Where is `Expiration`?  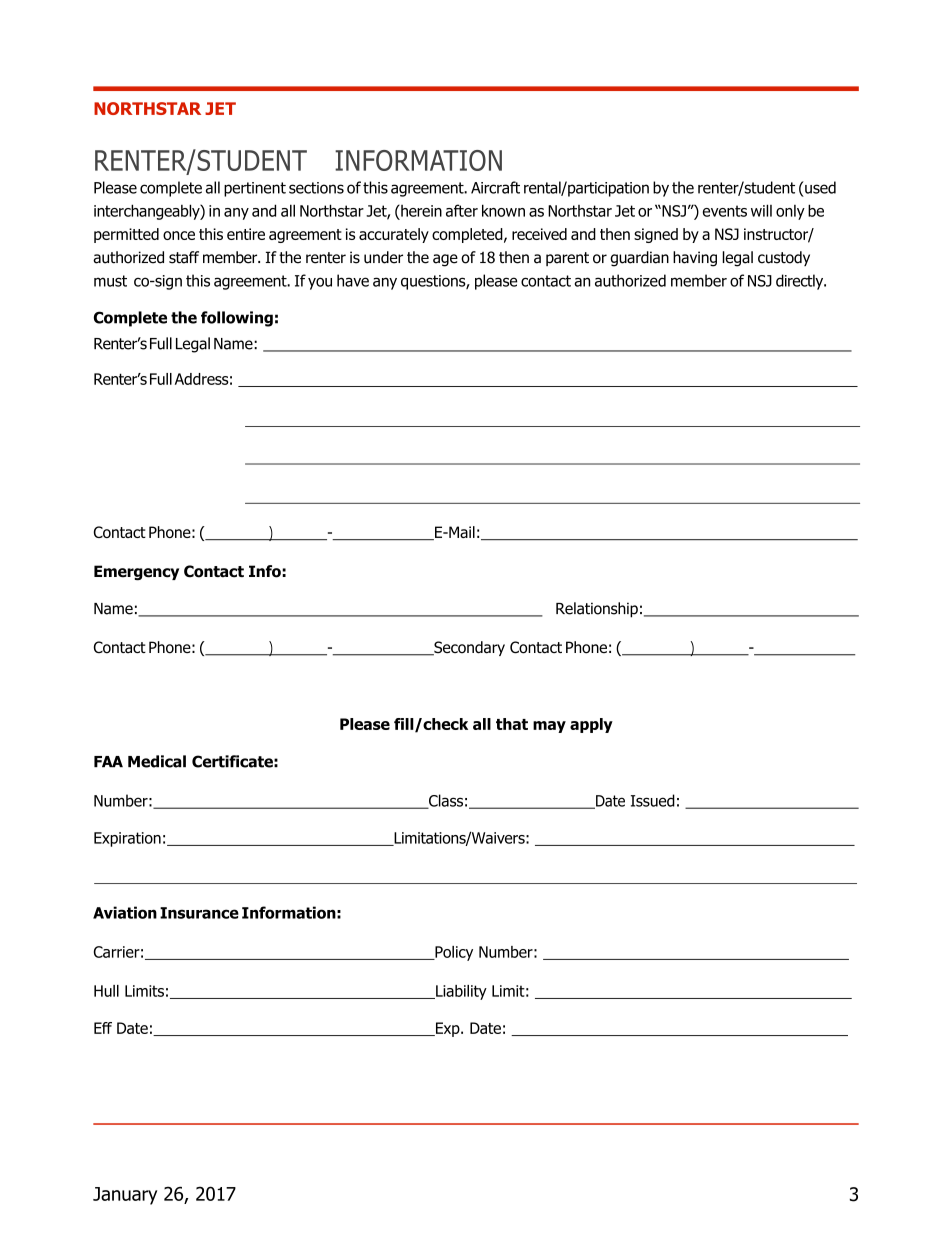
Expiration is located at coordinates (127, 839).
